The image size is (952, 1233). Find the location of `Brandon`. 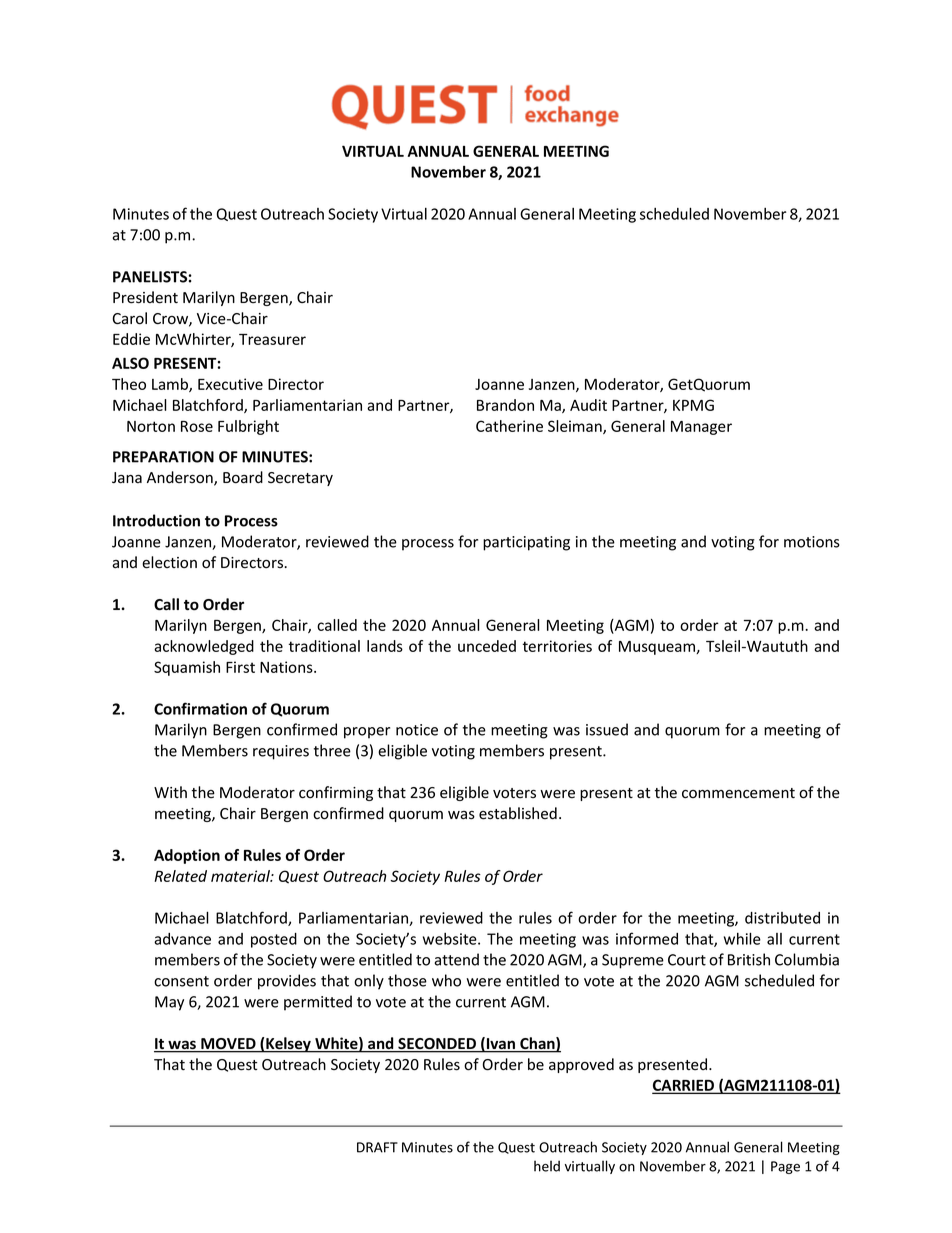

Brandon is located at coordinates (505, 405).
